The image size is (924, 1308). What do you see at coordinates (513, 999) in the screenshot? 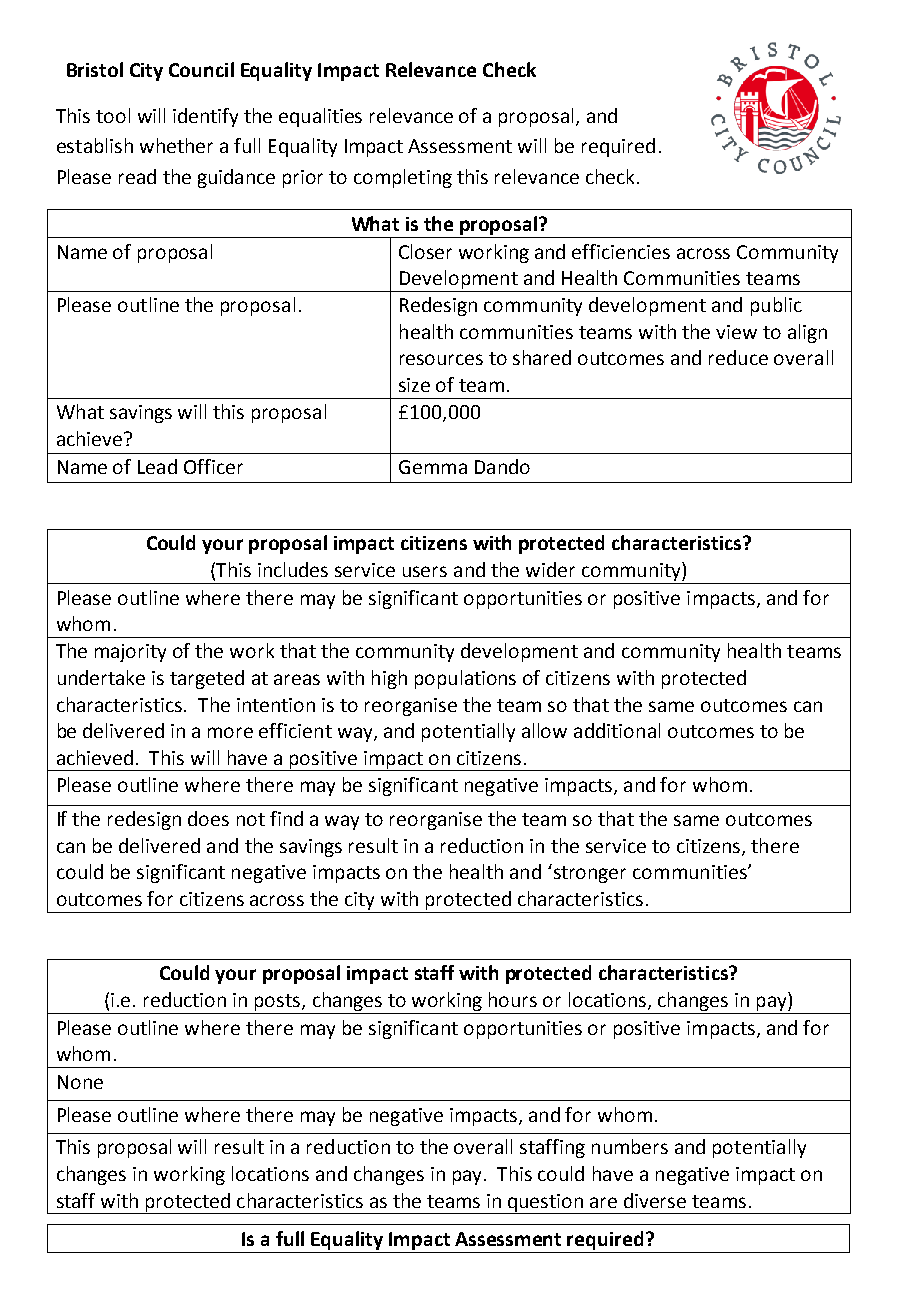
I see `hours` at bounding box center [513, 999].
